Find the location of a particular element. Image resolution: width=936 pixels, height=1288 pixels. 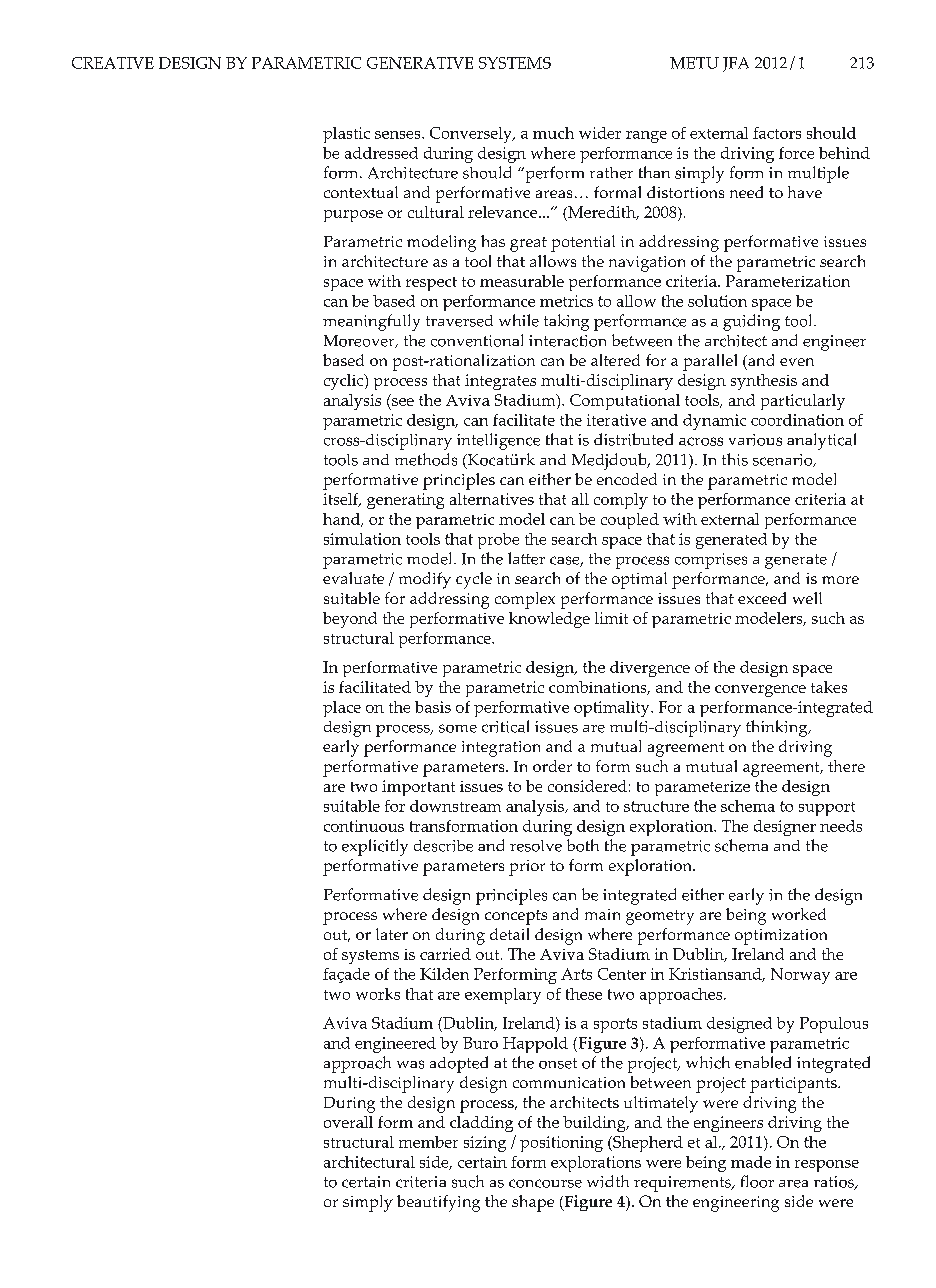

cyclic is located at coordinates (345, 382).
